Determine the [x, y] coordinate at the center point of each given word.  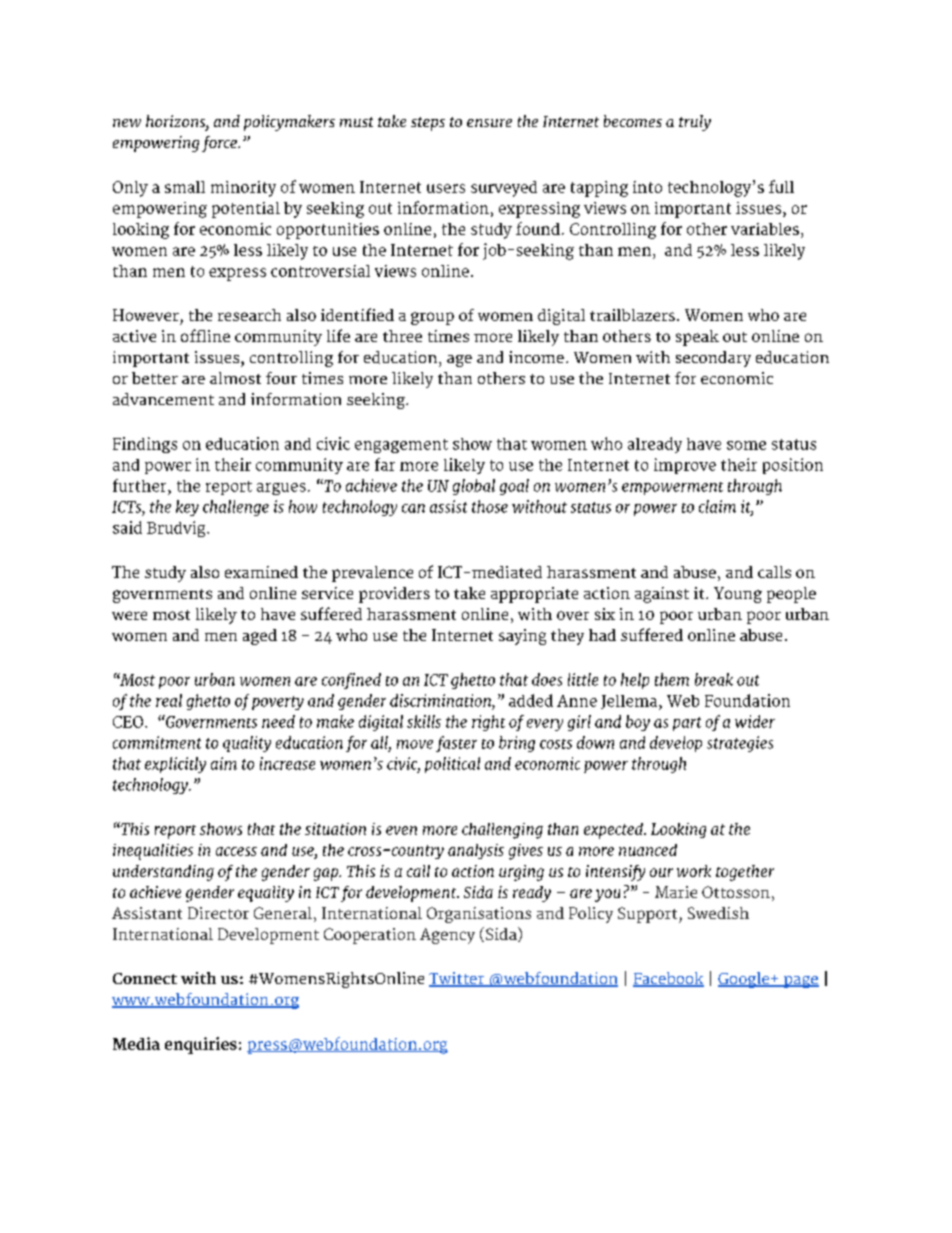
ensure [489, 123]
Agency [447, 936]
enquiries [201, 1045]
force [220, 144]
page [800, 982]
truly [695, 123]
